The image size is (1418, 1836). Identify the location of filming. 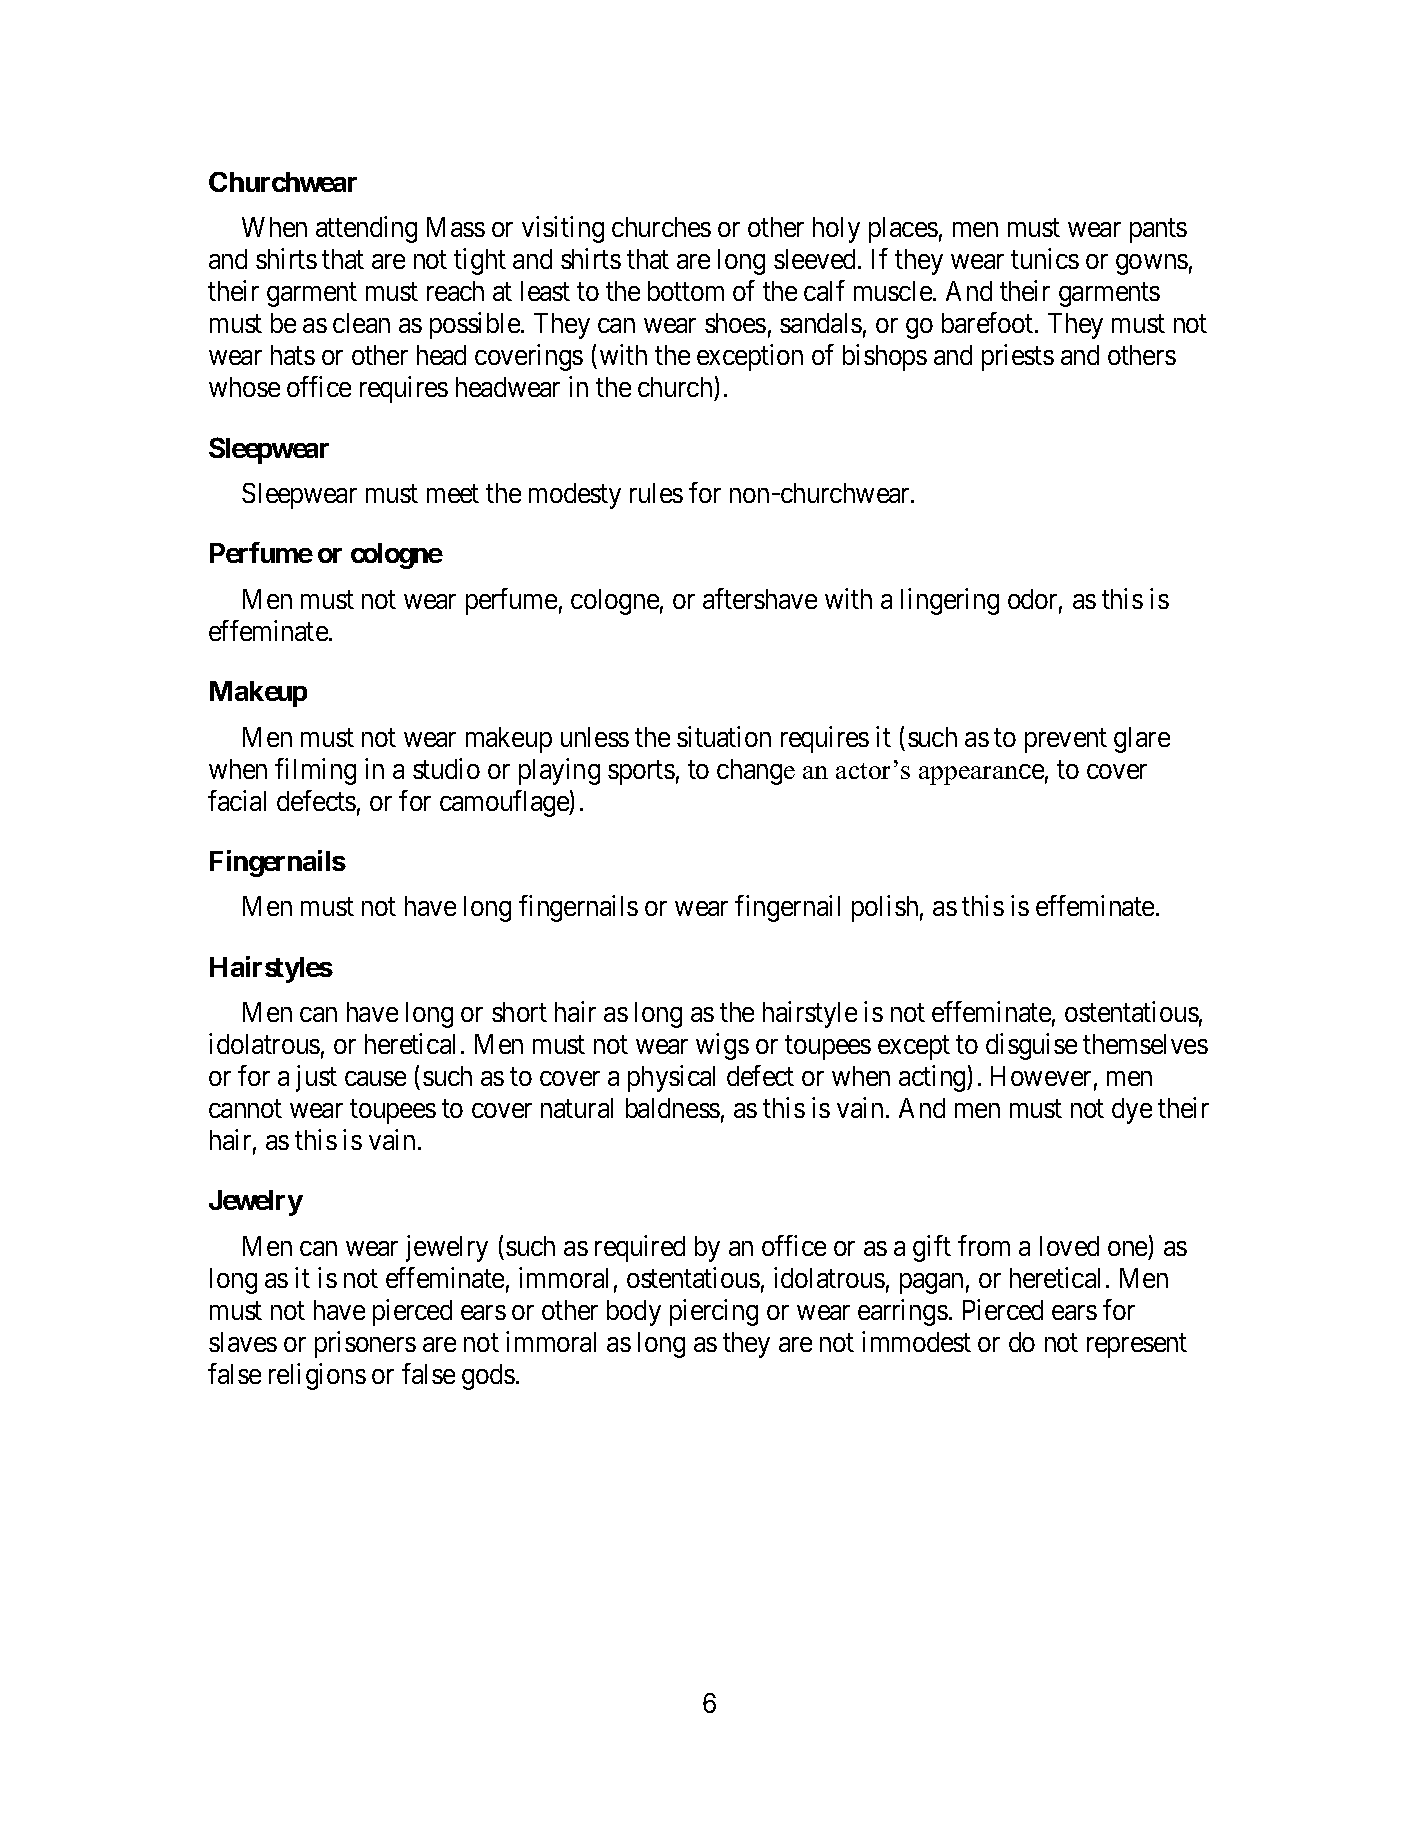
(315, 771).
